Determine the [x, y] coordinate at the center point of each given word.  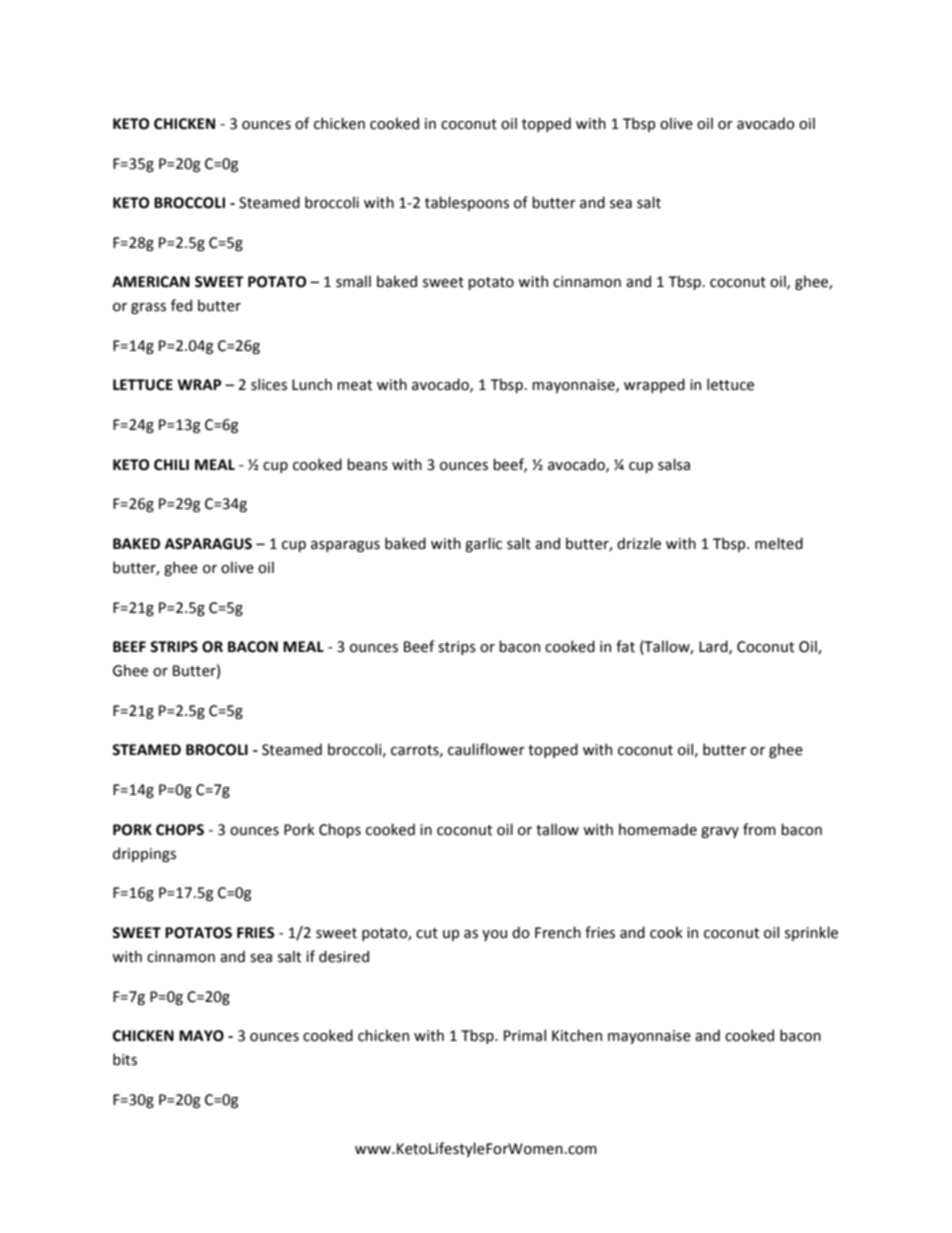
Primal [525, 1035]
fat [625, 646]
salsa [674, 464]
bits [125, 1059]
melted [779, 543]
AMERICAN [151, 282]
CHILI [171, 465]
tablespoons [467, 203]
